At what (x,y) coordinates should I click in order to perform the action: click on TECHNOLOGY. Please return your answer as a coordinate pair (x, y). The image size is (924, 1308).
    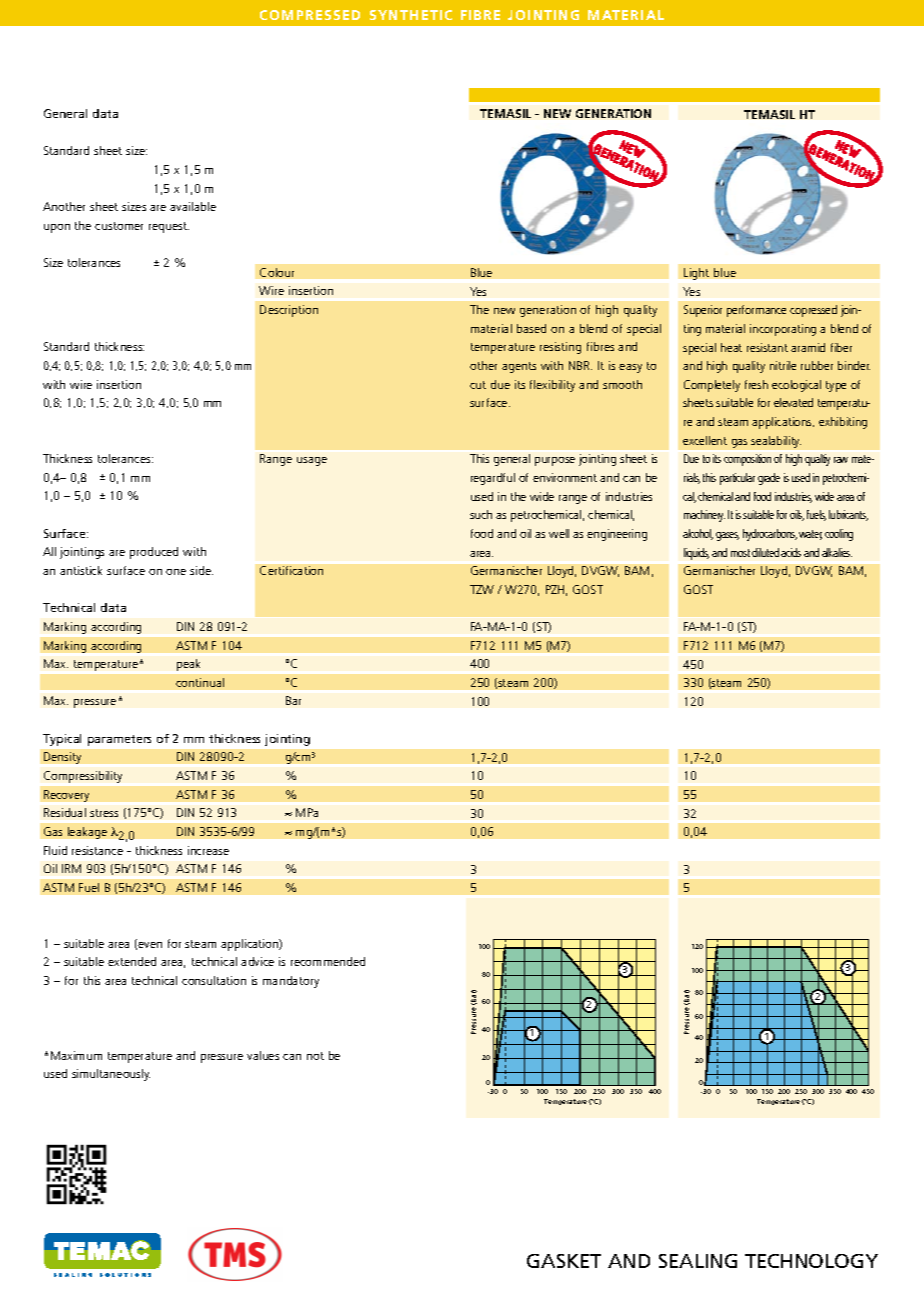
    Looking at the image, I should click on (811, 1261).
